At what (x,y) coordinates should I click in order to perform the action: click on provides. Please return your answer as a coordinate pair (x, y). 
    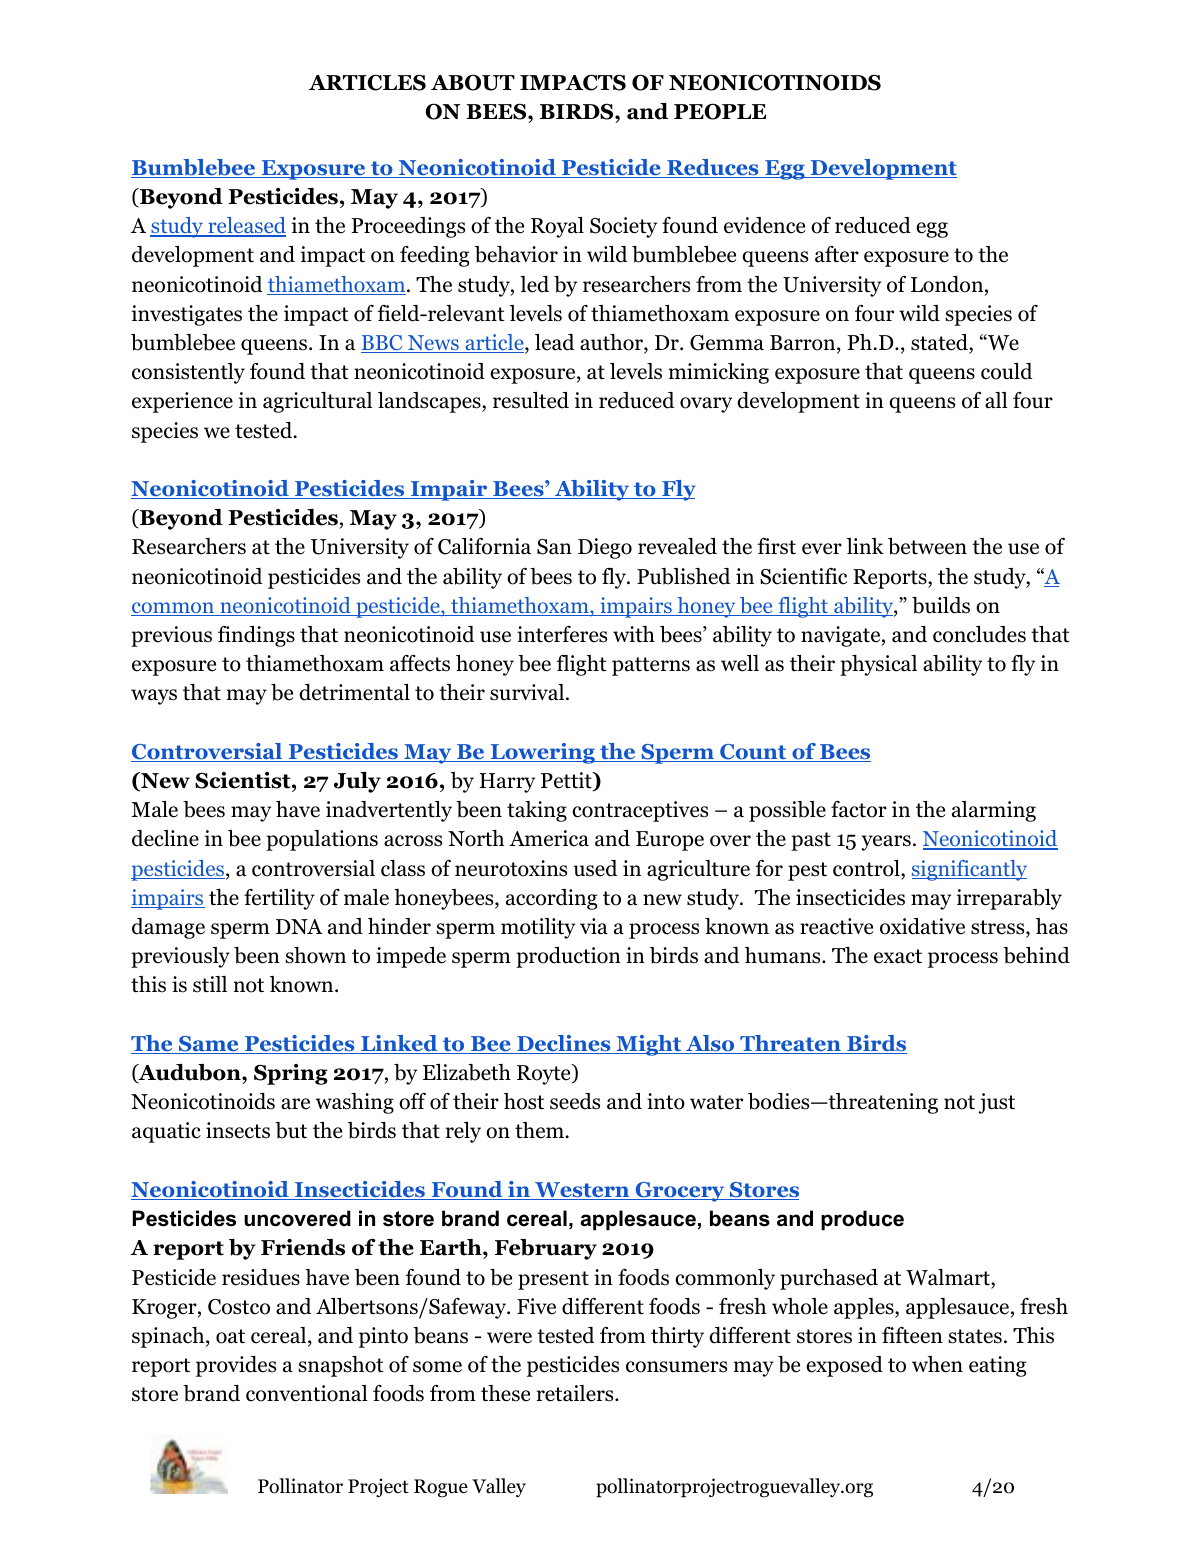
    Looking at the image, I should click on (236, 1366).
